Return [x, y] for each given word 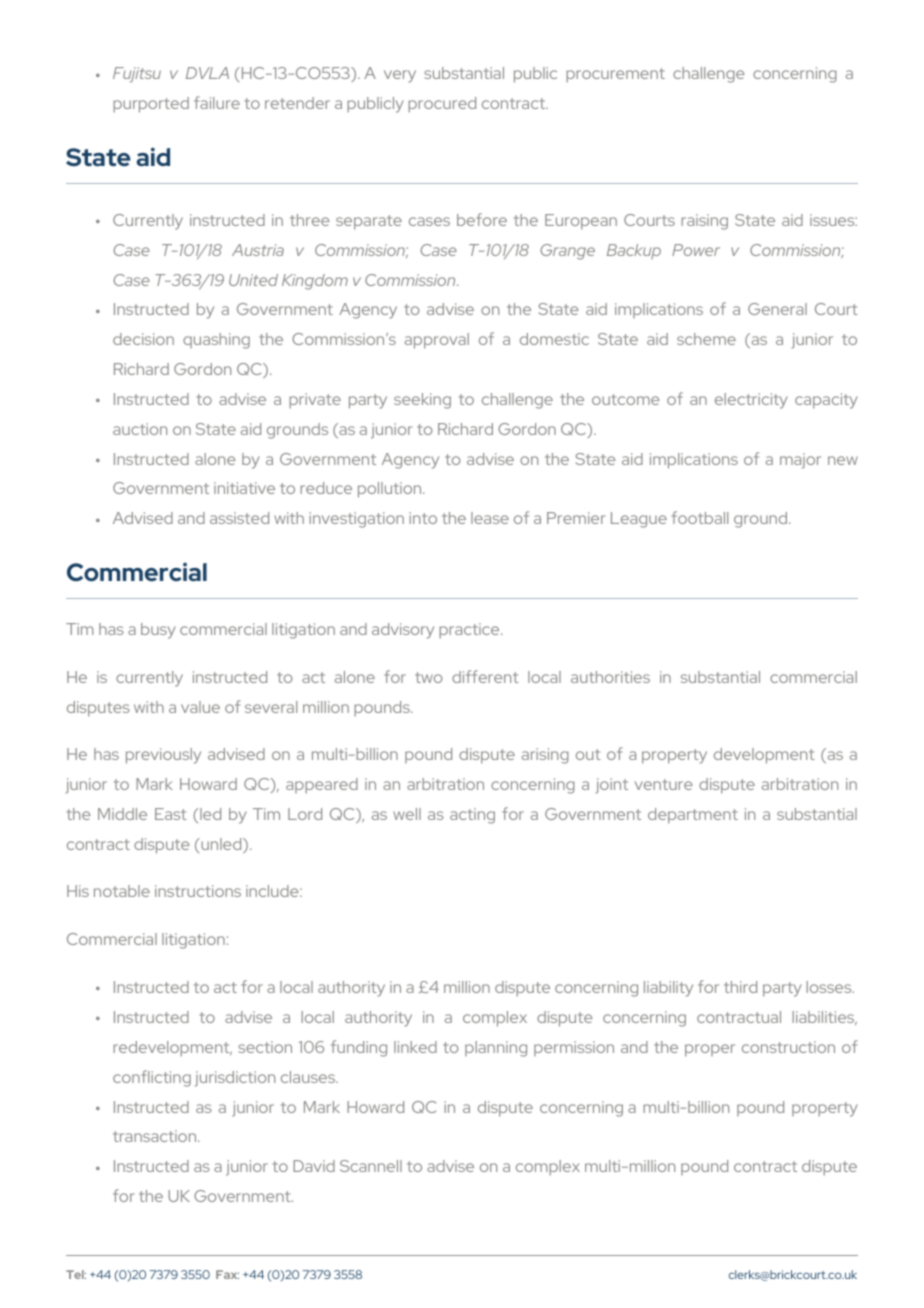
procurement [615, 75]
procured [442, 105]
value [200, 707]
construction [788, 1047]
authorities [610, 677]
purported [151, 105]
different [485, 676]
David [314, 1166]
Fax [227, 1274]
